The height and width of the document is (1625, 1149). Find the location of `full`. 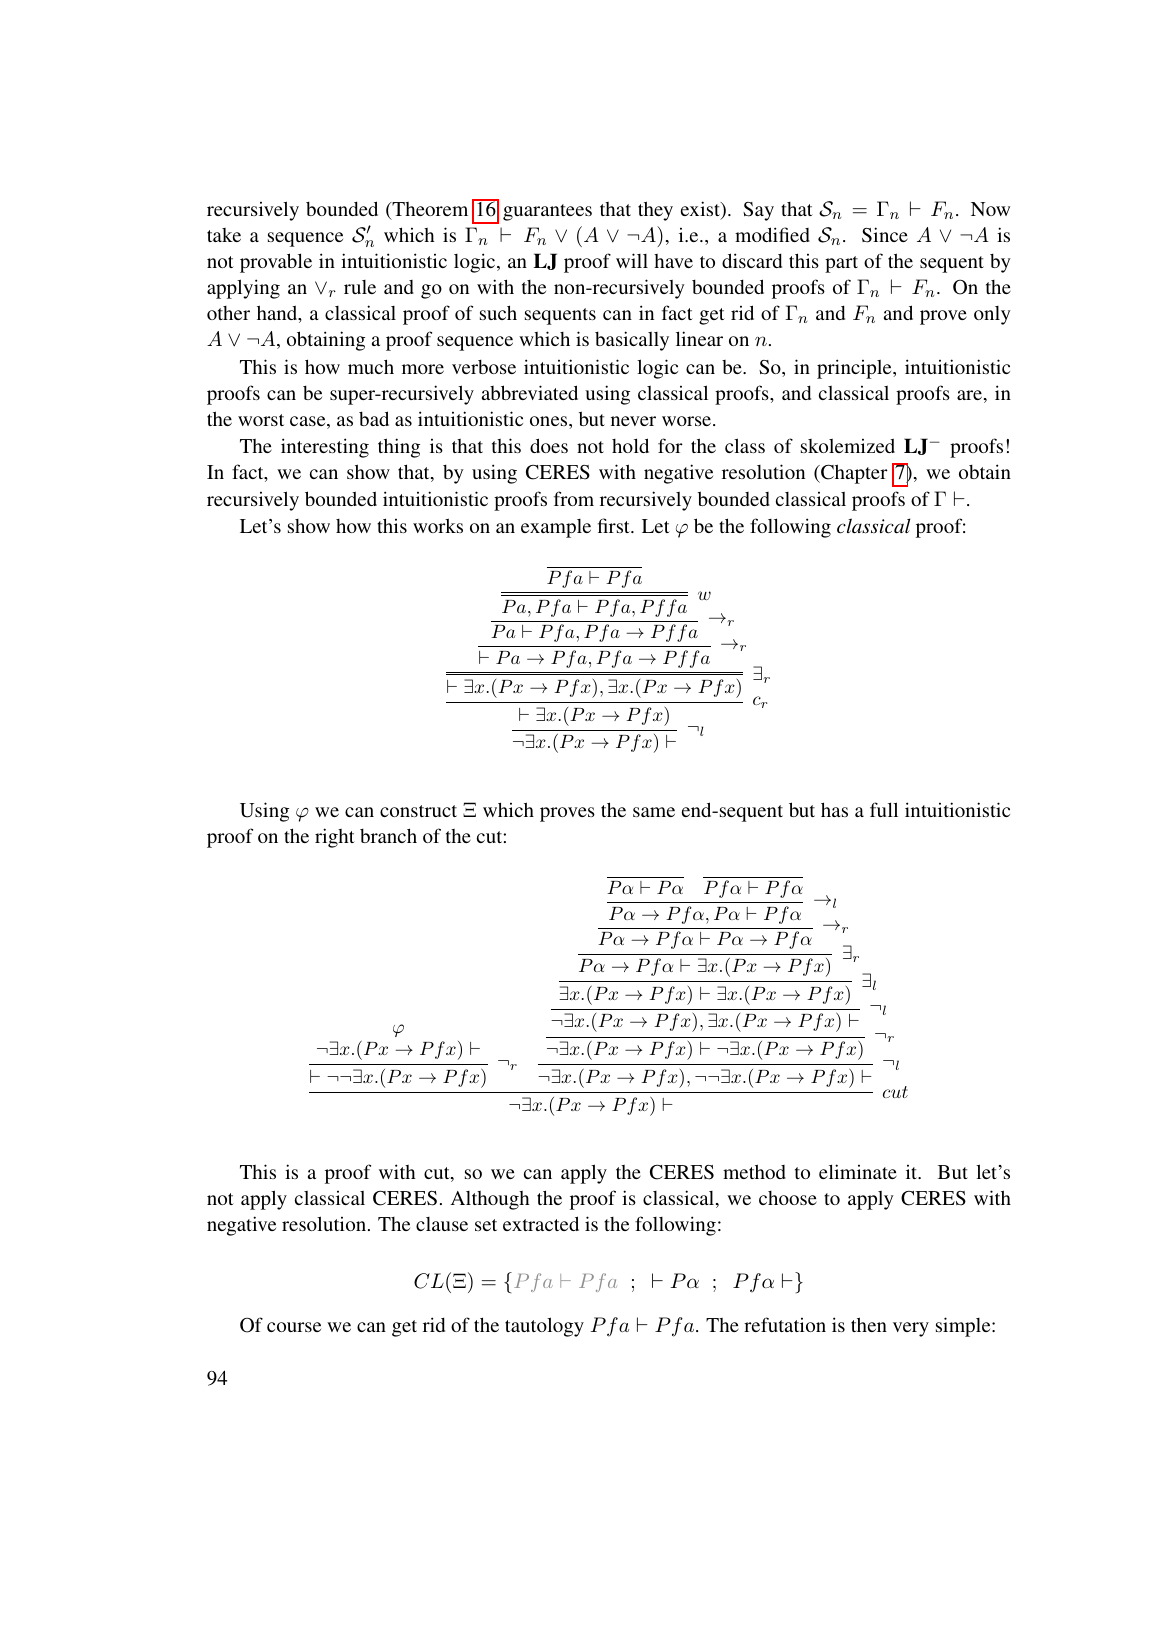

full is located at coordinates (884, 809).
